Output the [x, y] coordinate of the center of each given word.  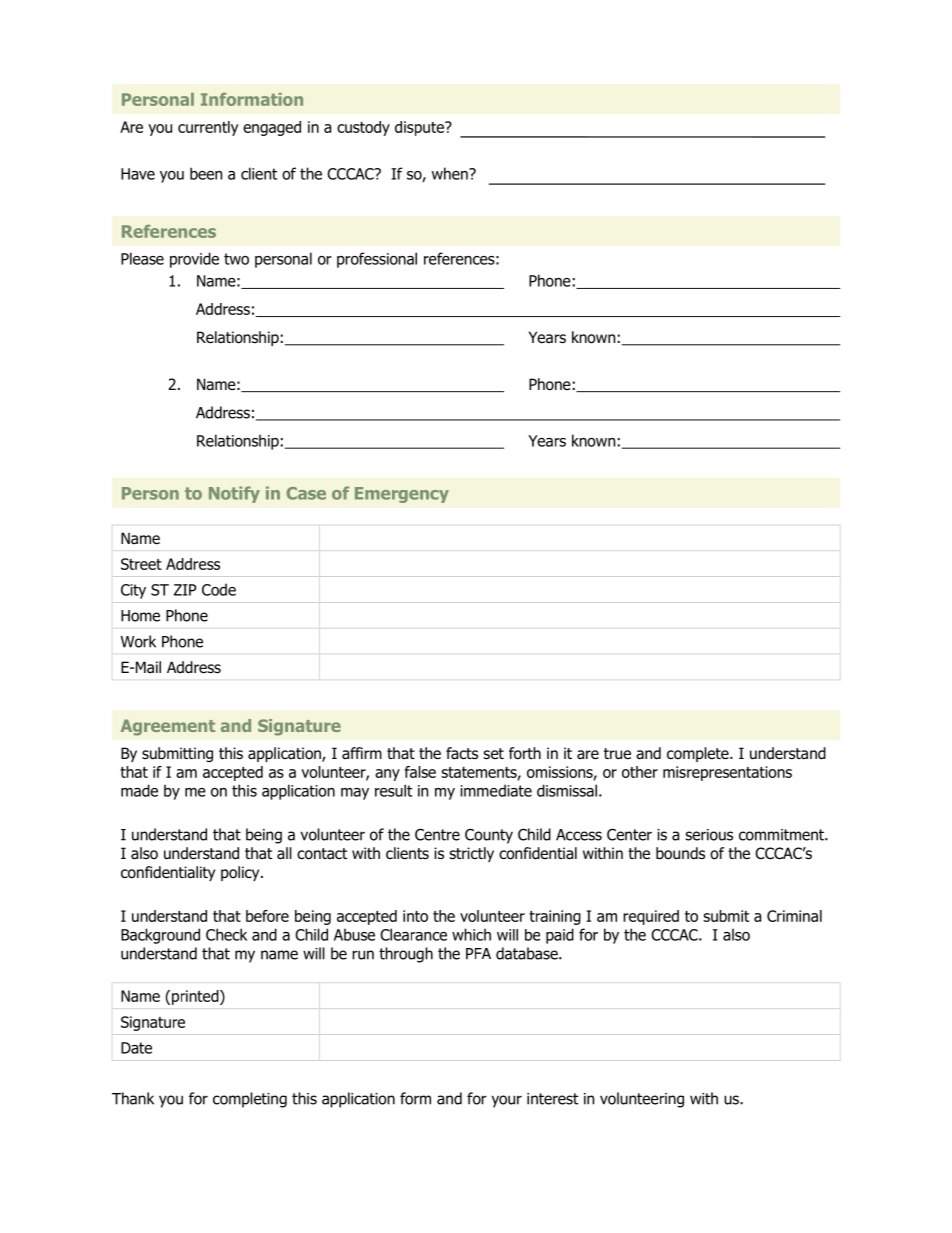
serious [709, 835]
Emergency [402, 495]
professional [377, 260]
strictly [471, 854]
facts [462, 753]
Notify [234, 494]
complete [699, 754]
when [451, 173]
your [507, 1101]
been [206, 173]
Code [219, 589]
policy [241, 873]
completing [250, 1100]
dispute [420, 128]
